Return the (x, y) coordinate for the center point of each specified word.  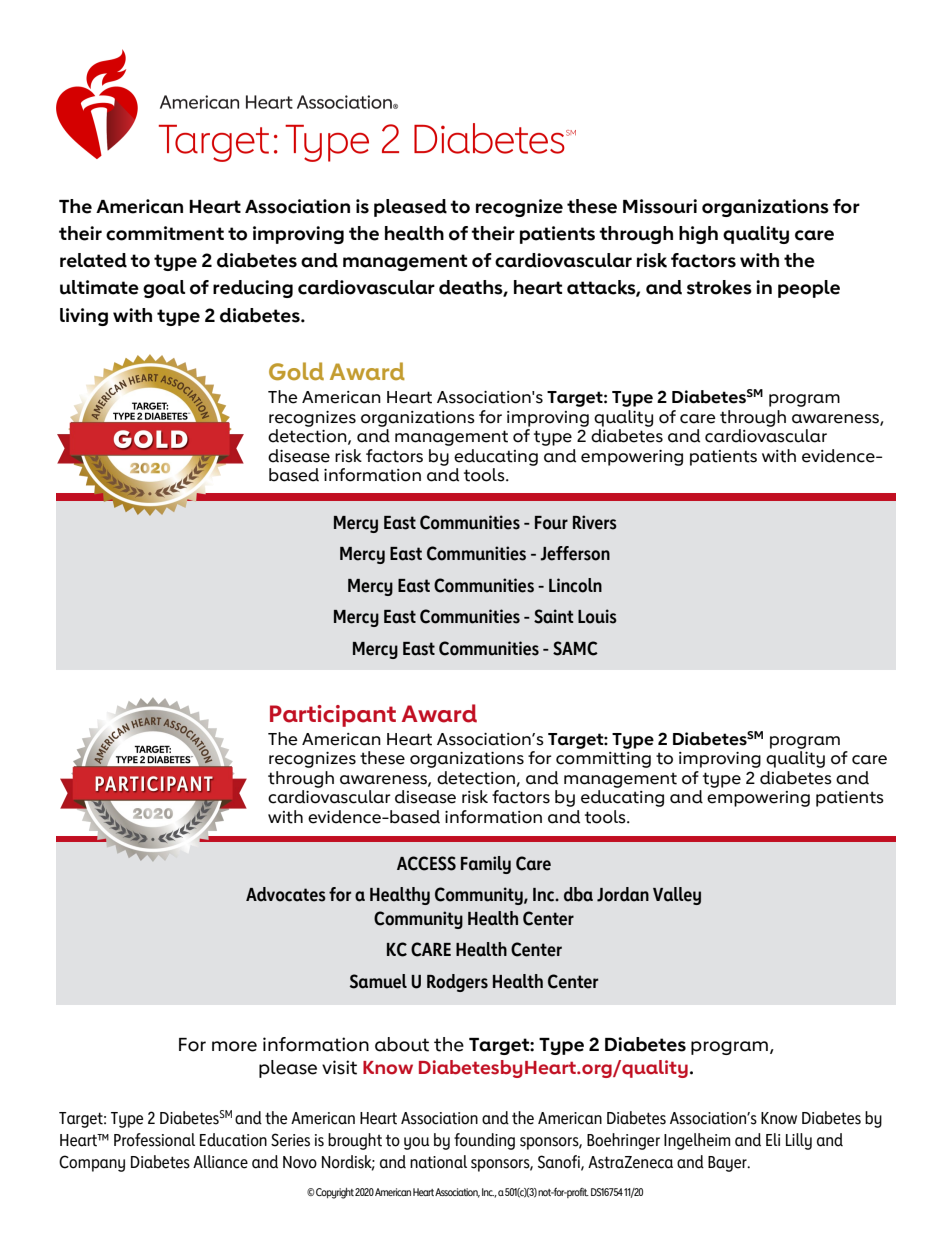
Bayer (728, 1164)
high (698, 235)
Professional (154, 1140)
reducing (253, 289)
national (438, 1162)
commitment (165, 233)
